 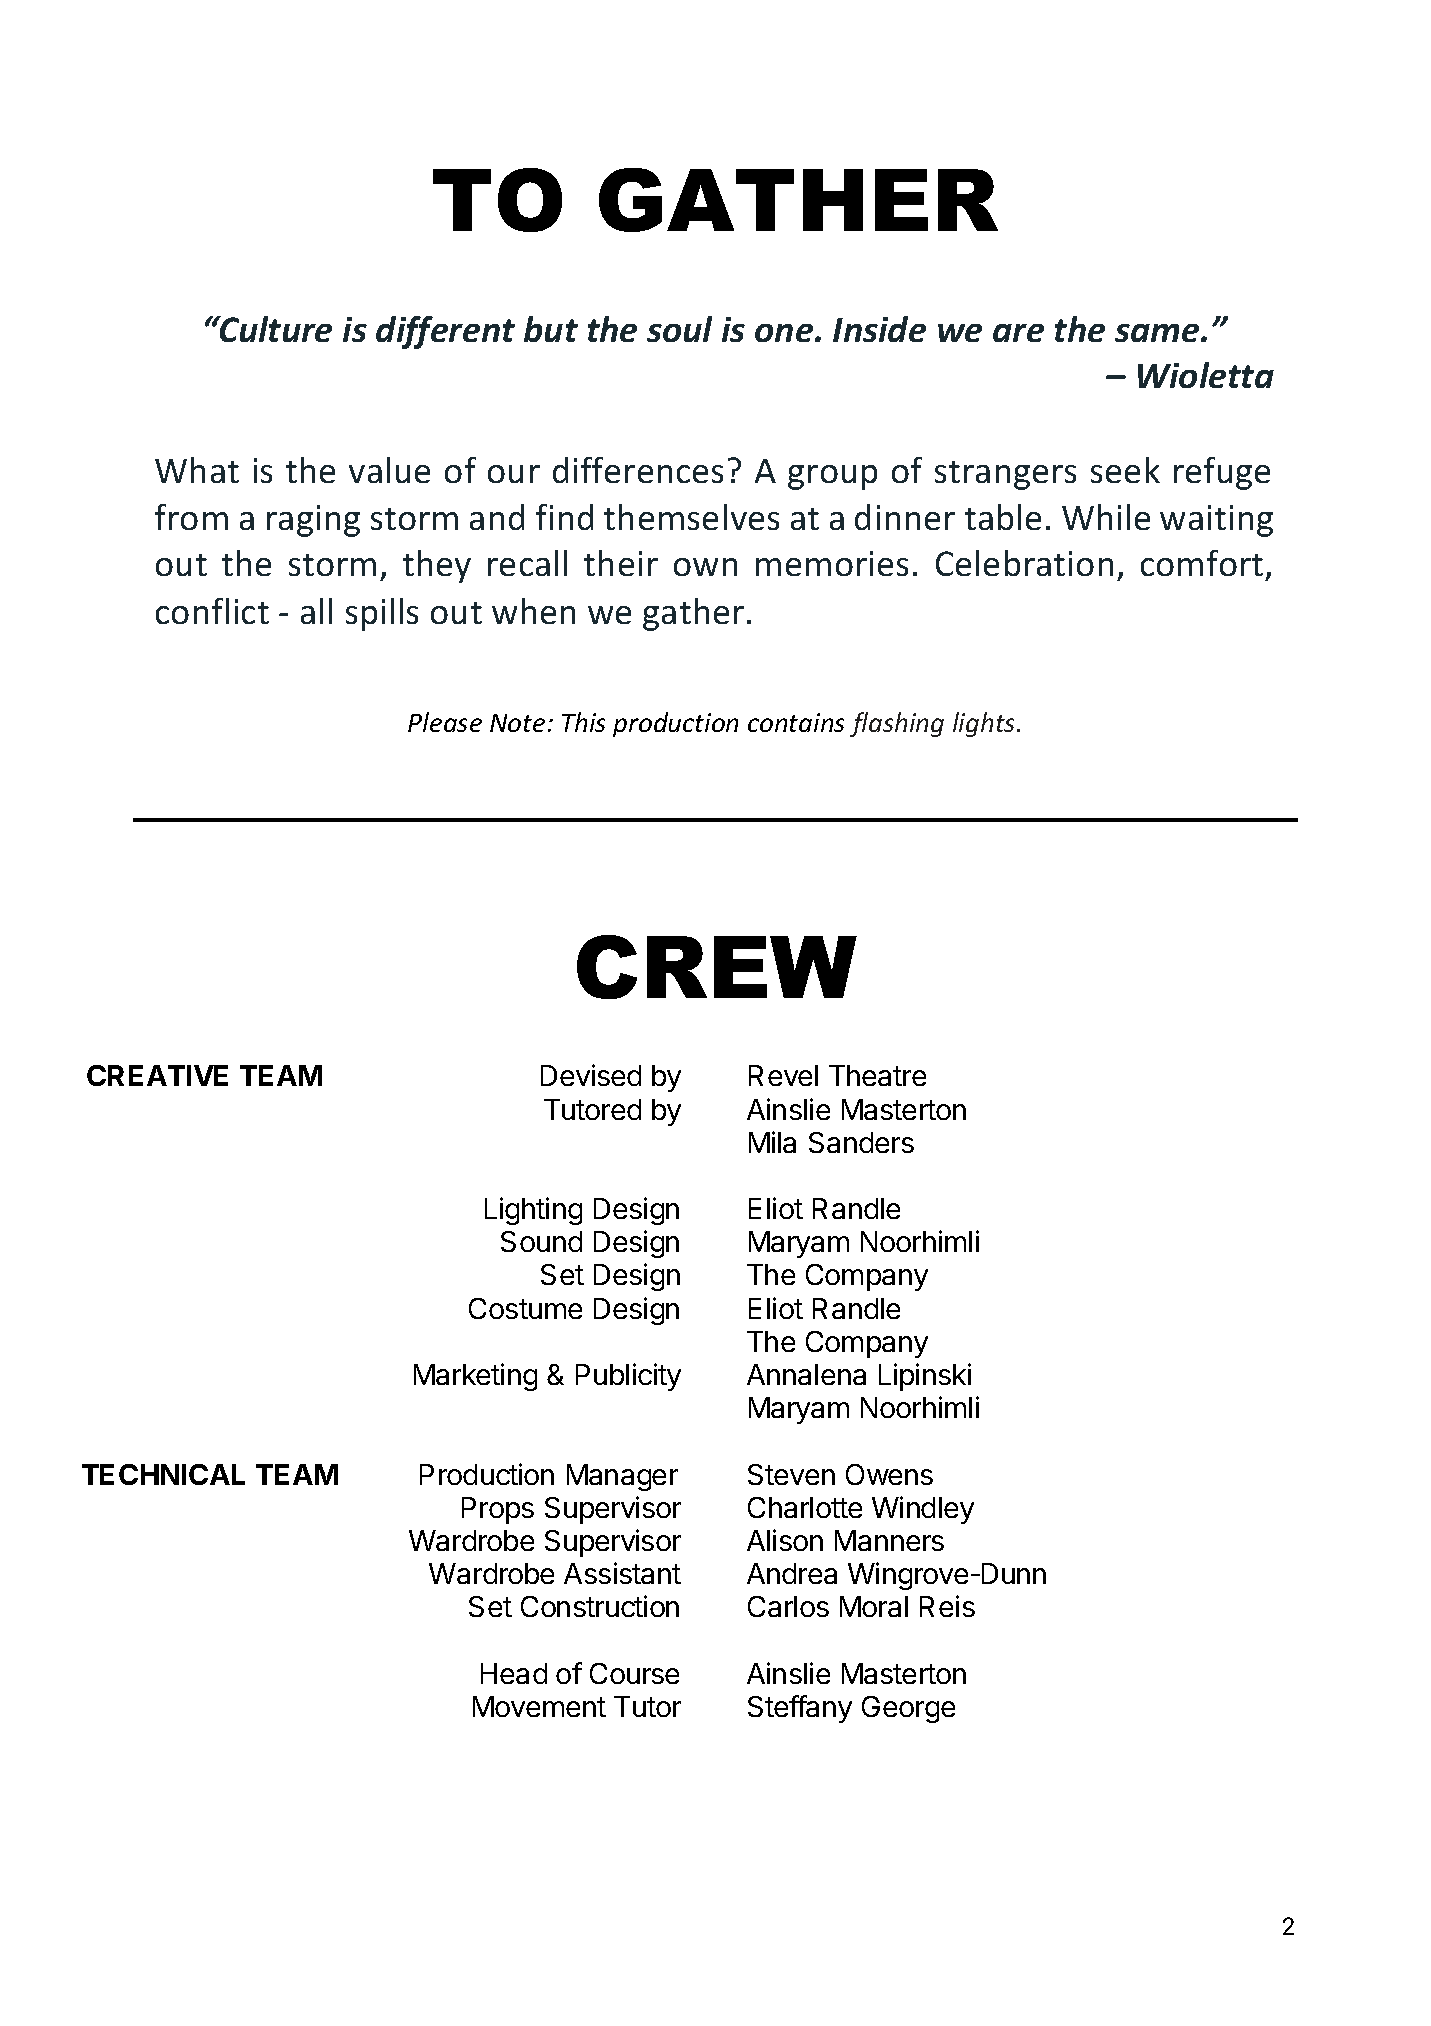 What do you see at coordinates (985, 724) in the screenshot?
I see `lights` at bounding box center [985, 724].
